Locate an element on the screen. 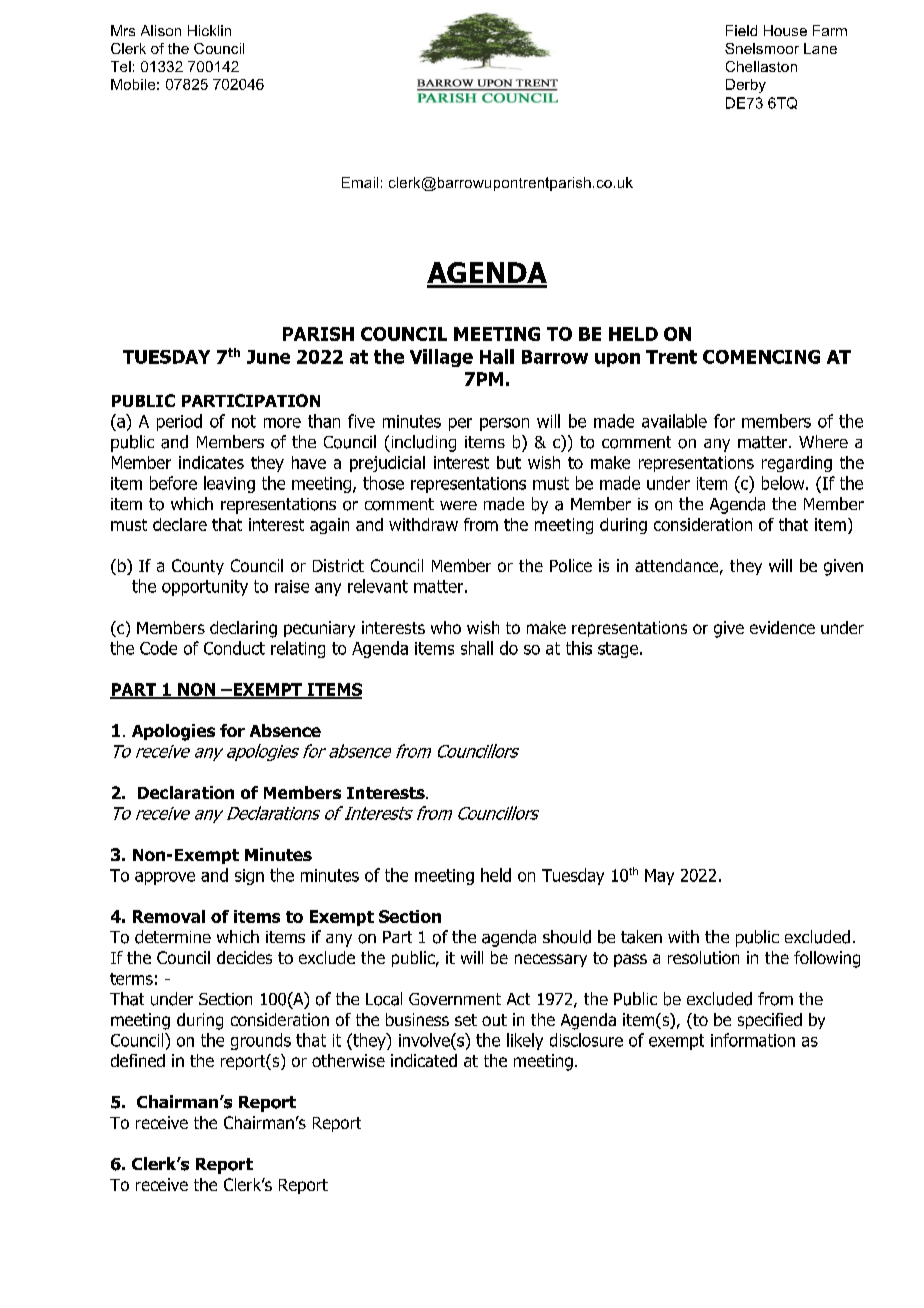 This screenshot has height=1308, width=924. Alison is located at coordinates (161, 30).
